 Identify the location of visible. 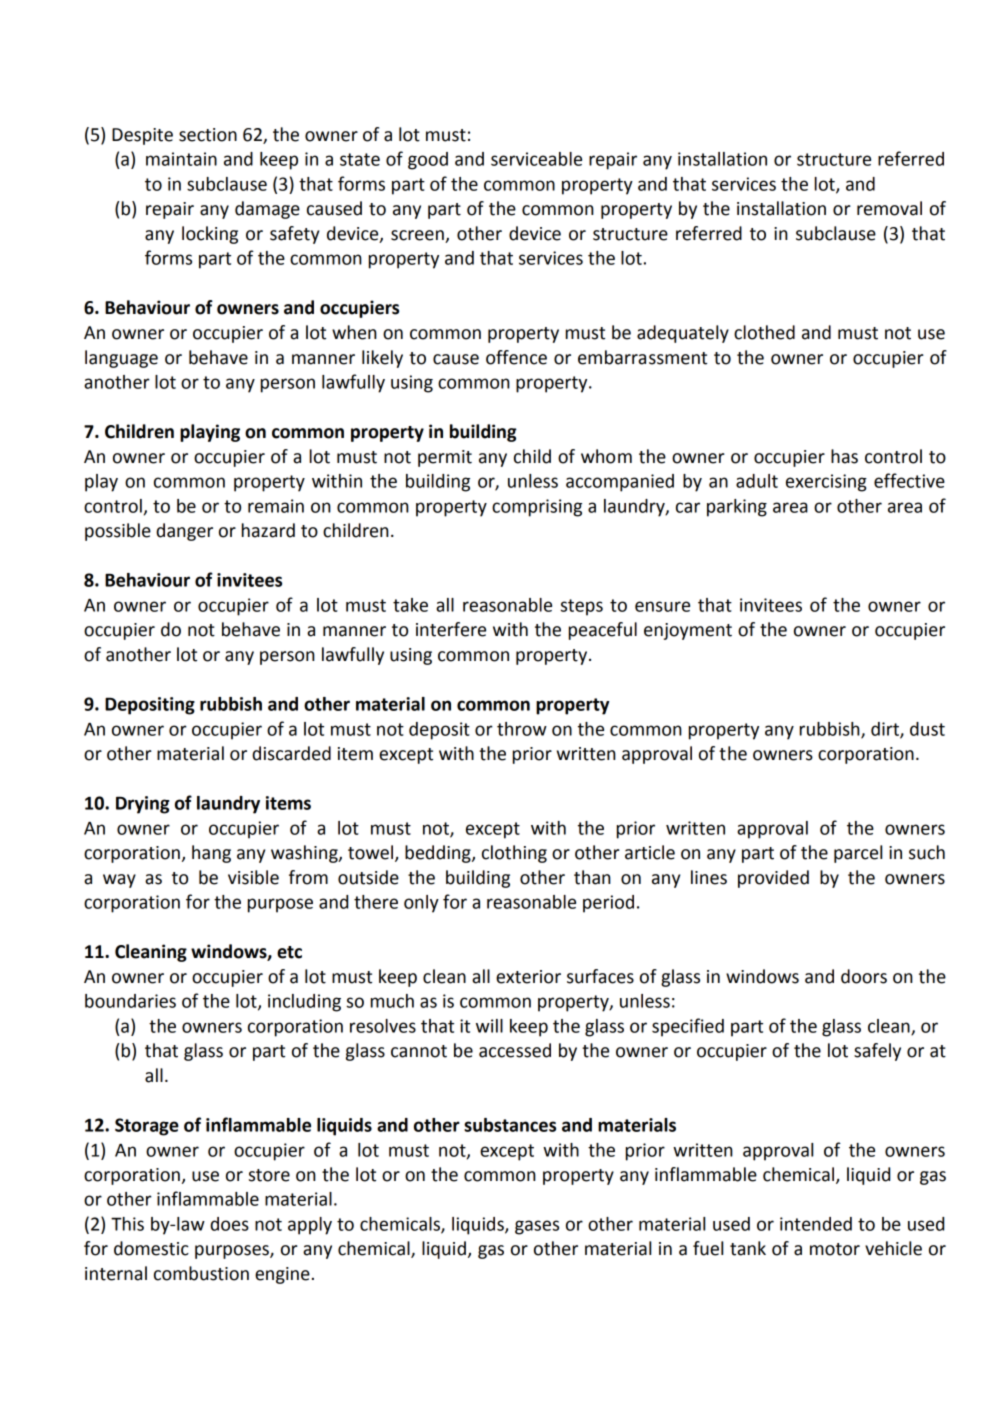
(253, 877).
